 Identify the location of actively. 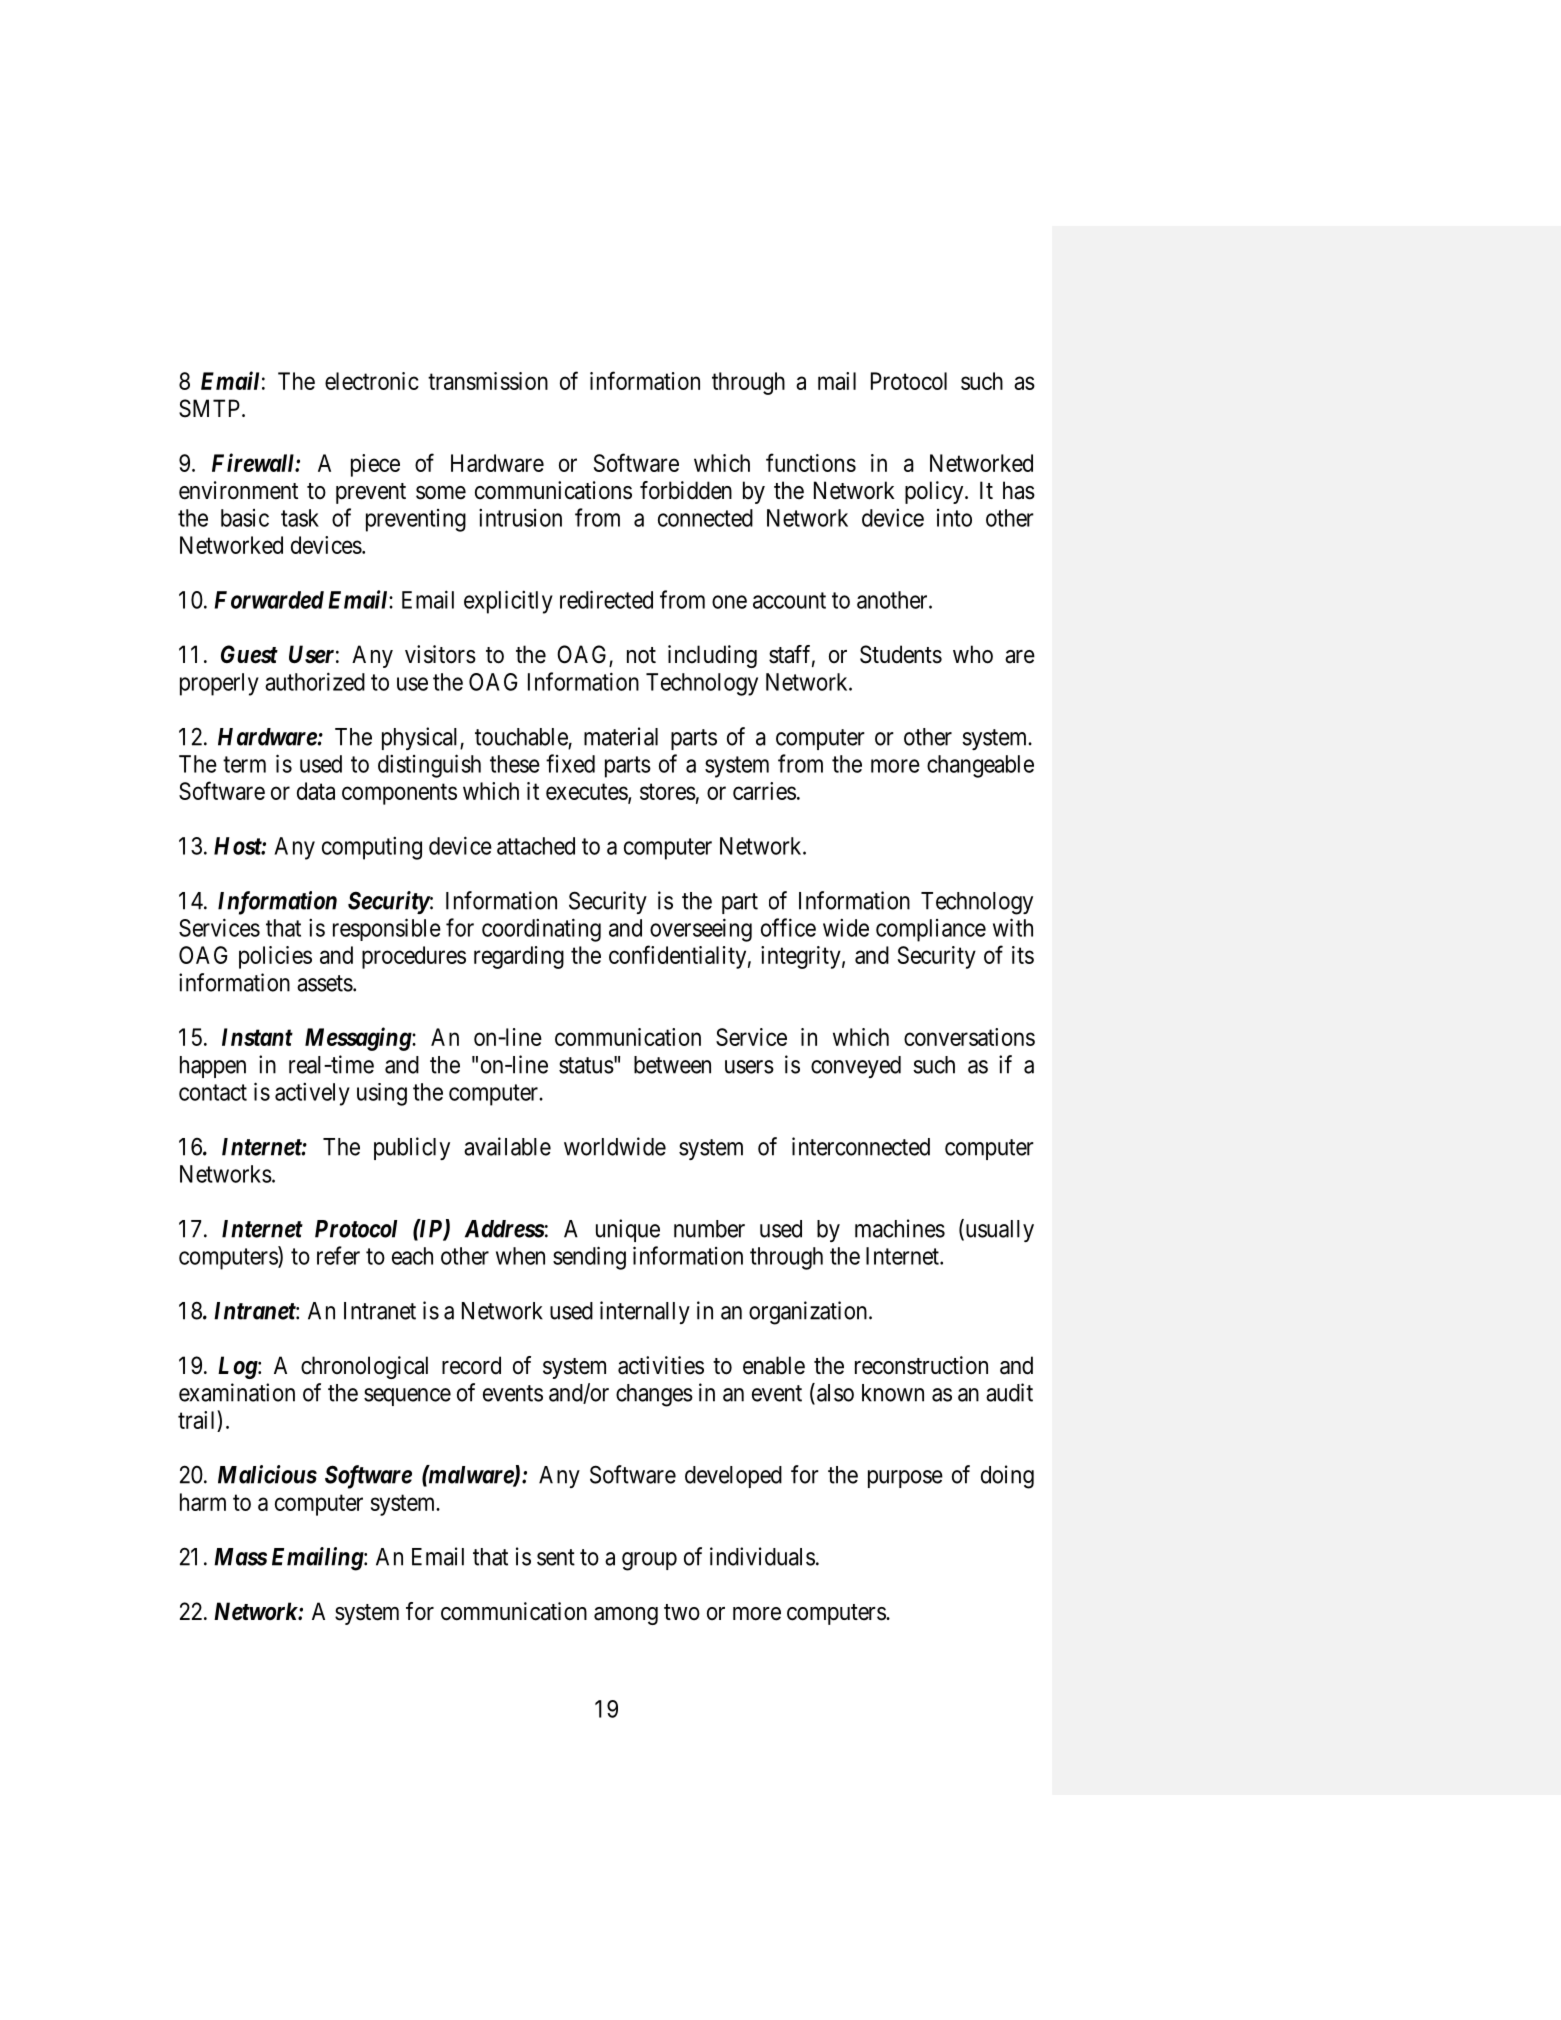
(312, 1094).
